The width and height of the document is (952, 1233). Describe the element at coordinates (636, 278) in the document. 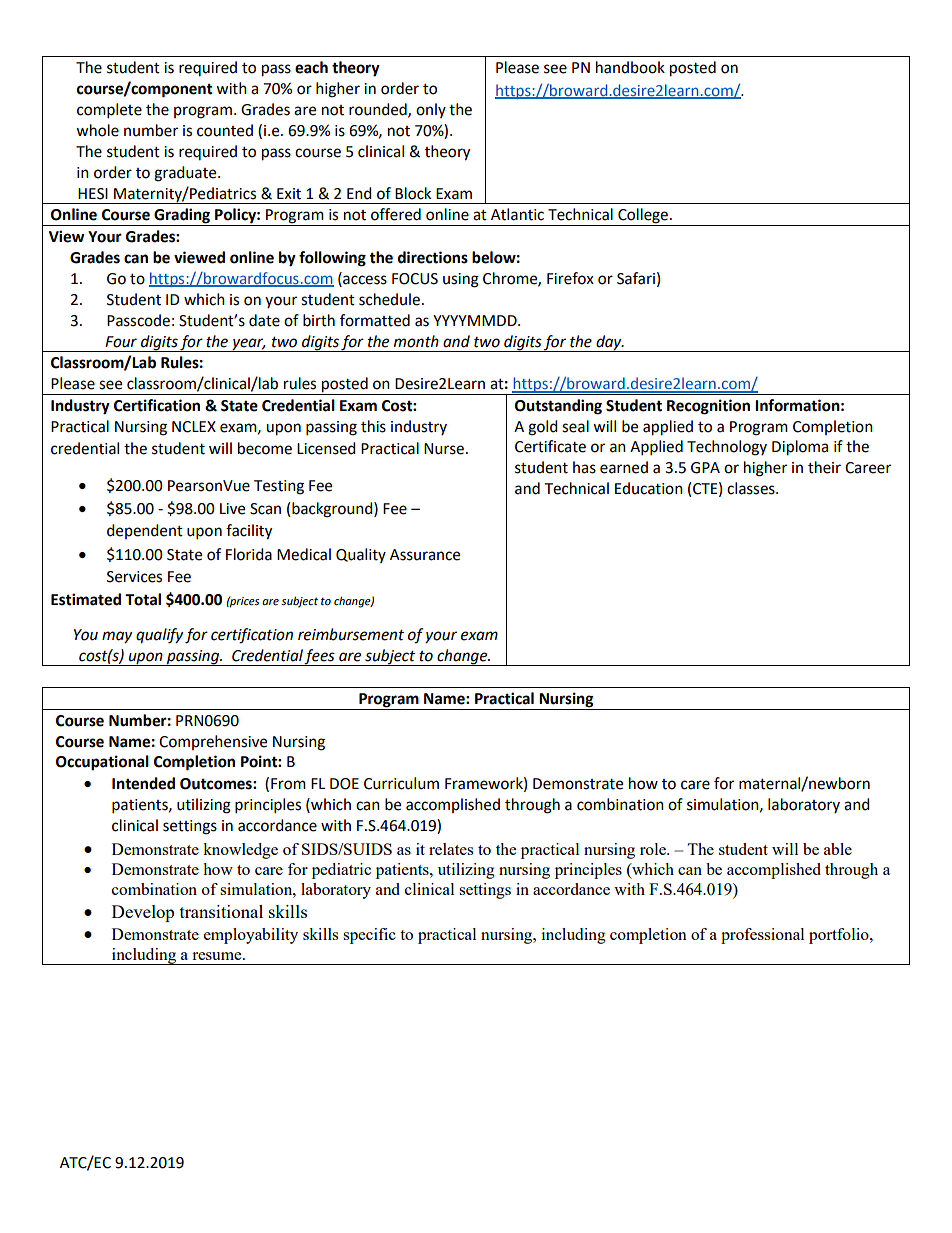

I see `Safari` at that location.
